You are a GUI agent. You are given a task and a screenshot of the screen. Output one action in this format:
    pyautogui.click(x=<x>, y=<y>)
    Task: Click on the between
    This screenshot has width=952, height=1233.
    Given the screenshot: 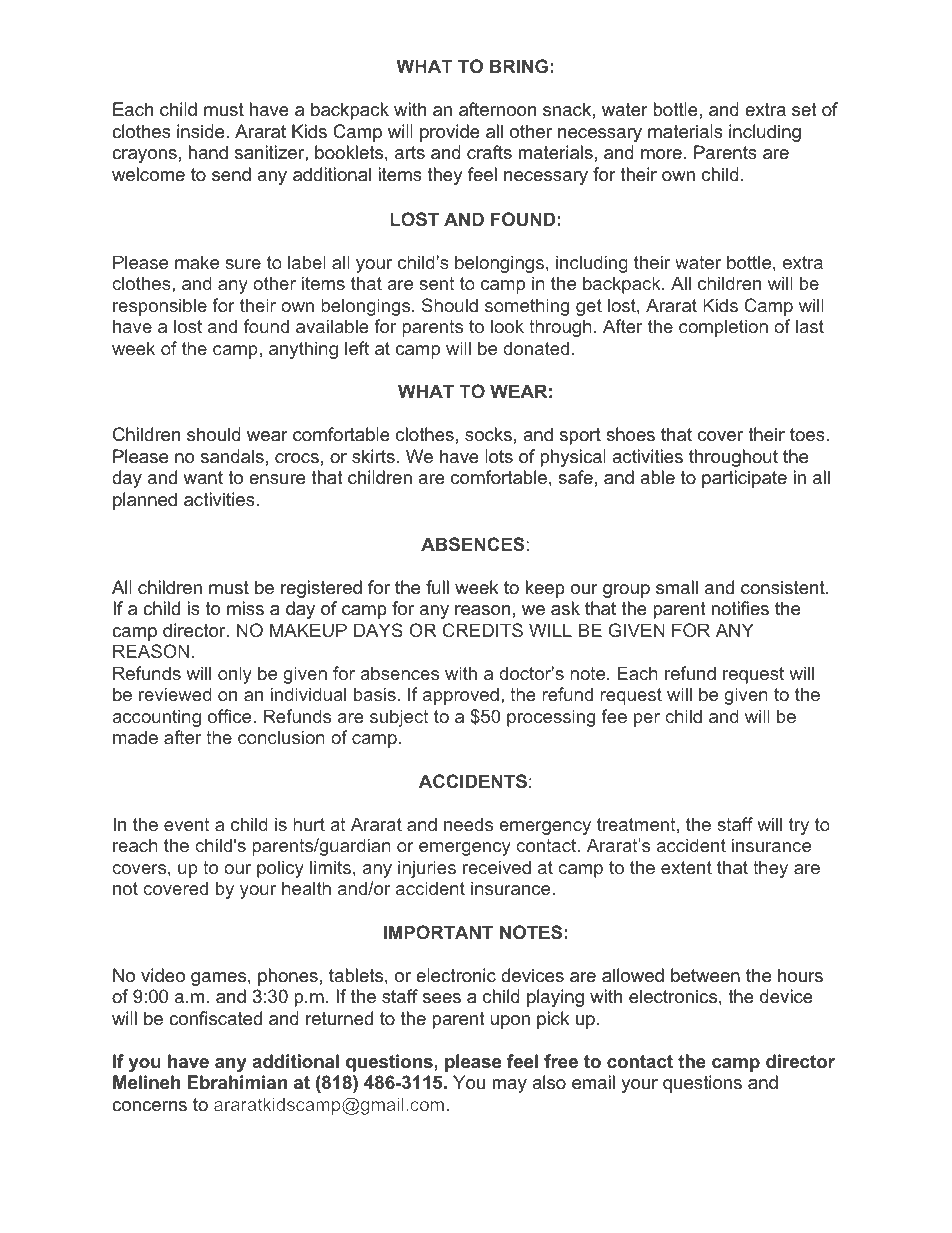 What is the action you would take?
    pyautogui.click(x=705, y=975)
